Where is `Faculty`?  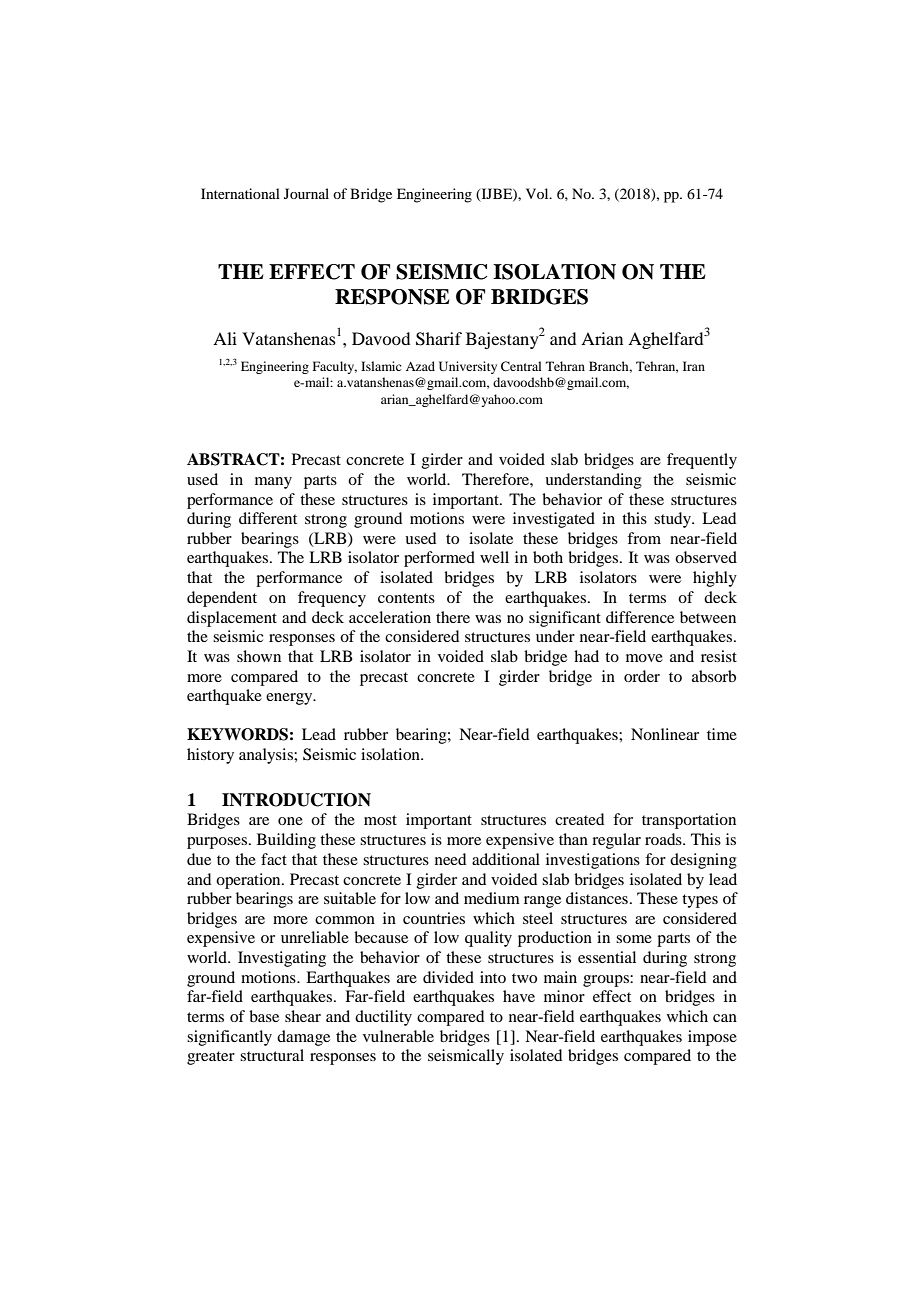 Faculty is located at coordinates (335, 367).
